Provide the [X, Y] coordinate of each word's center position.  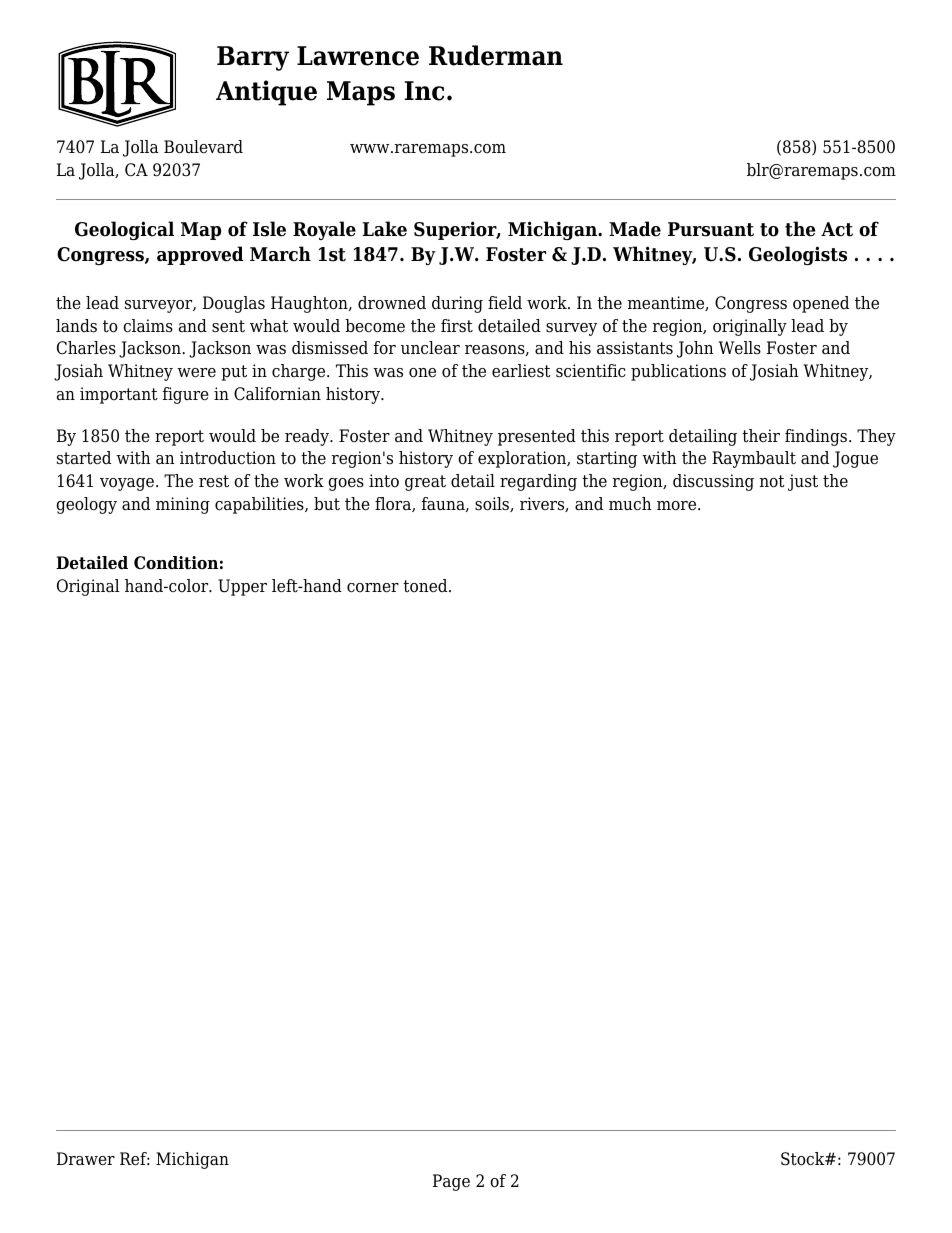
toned [426, 586]
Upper [242, 587]
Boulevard [203, 147]
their [761, 435]
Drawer [86, 1159]
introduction [228, 458]
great [425, 483]
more [678, 506]
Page [451, 1182]
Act [837, 229]
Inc [424, 91]
